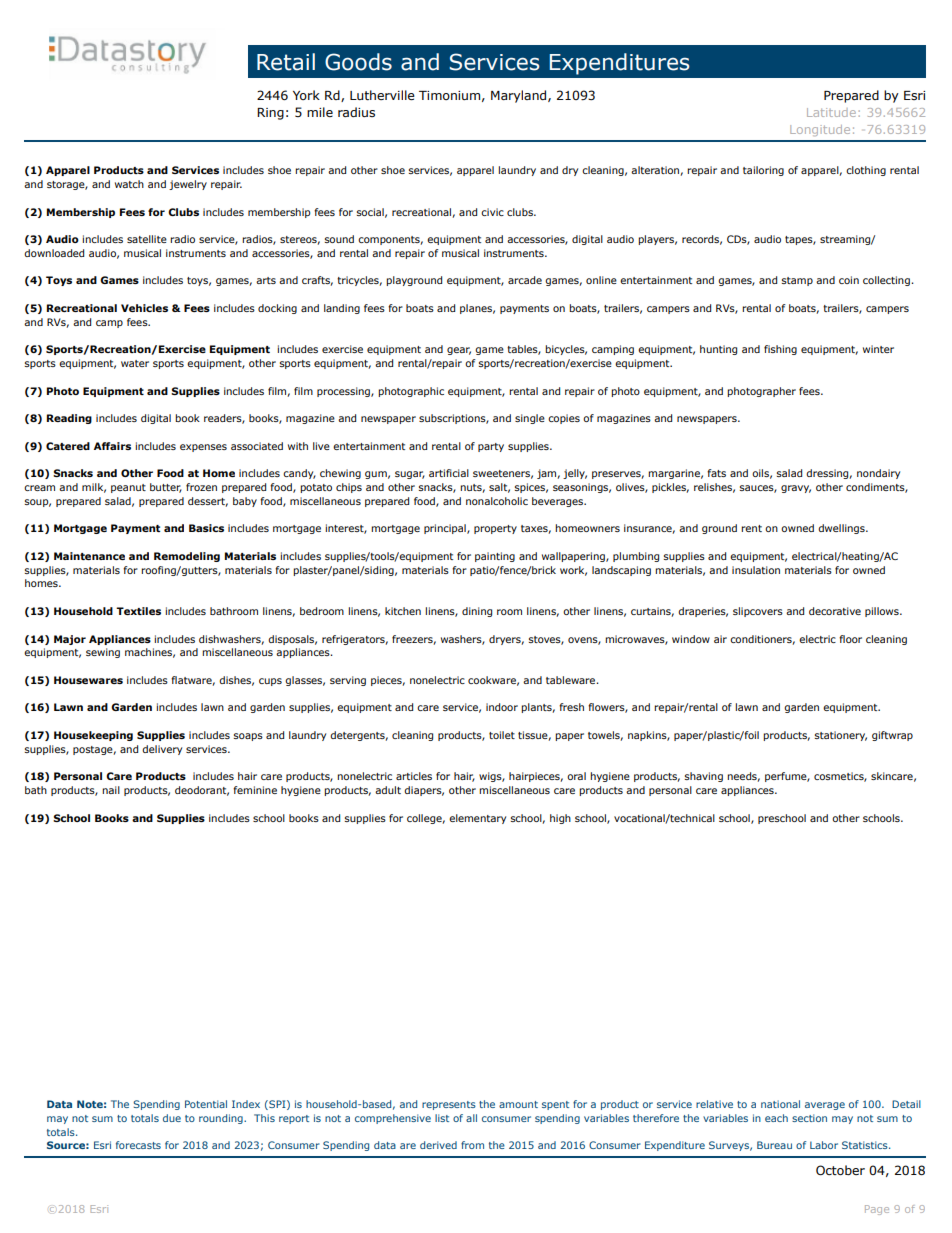 The image size is (952, 1233). I want to click on shaving, so click(704, 777).
